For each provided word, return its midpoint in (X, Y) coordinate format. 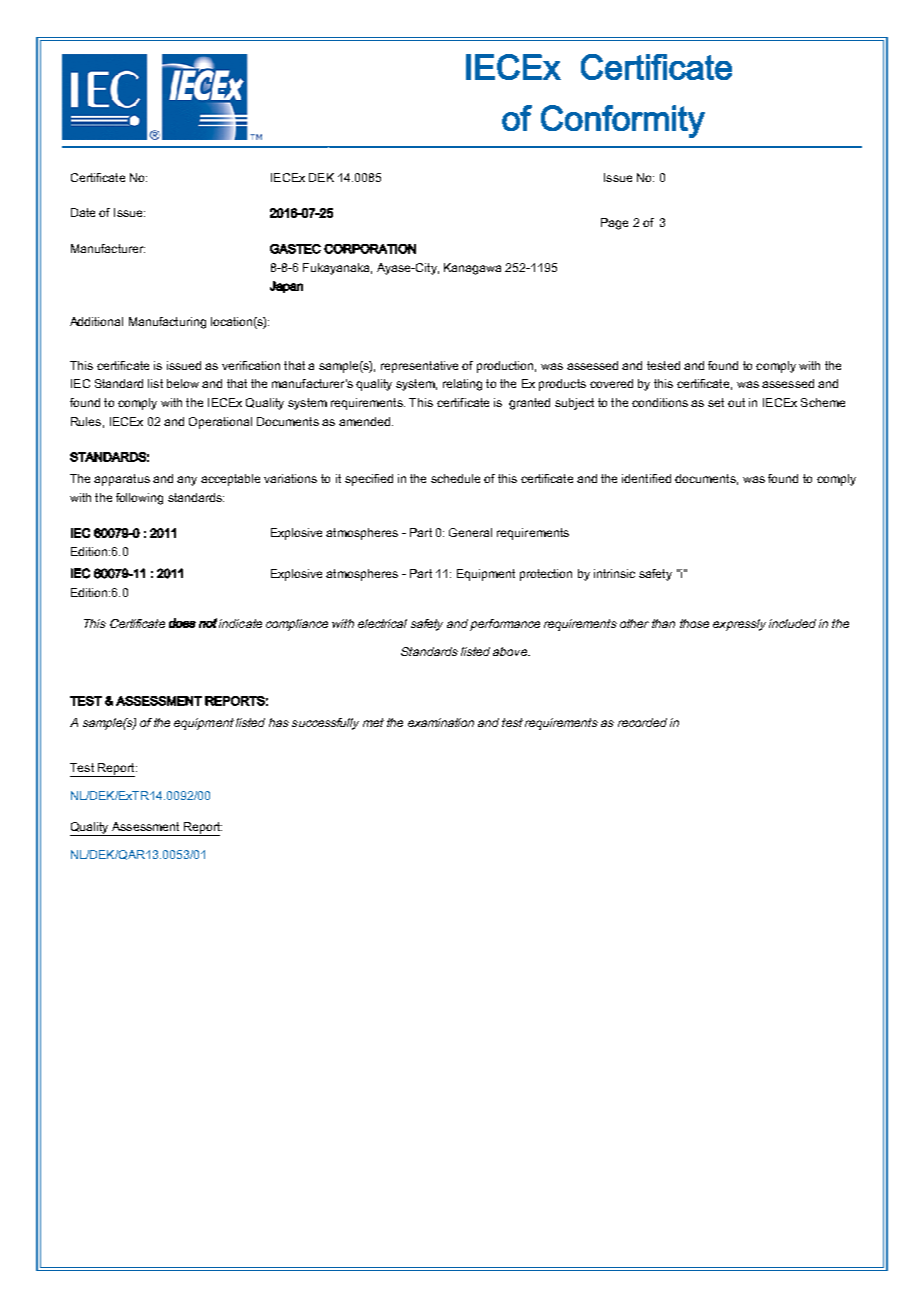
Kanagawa (472, 269)
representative (419, 367)
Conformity (623, 121)
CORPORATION (370, 249)
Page (614, 224)
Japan (286, 287)
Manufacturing (167, 323)
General (470, 532)
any (187, 481)
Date (83, 212)
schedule (455, 478)
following (139, 499)
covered (611, 383)
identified (646, 478)
